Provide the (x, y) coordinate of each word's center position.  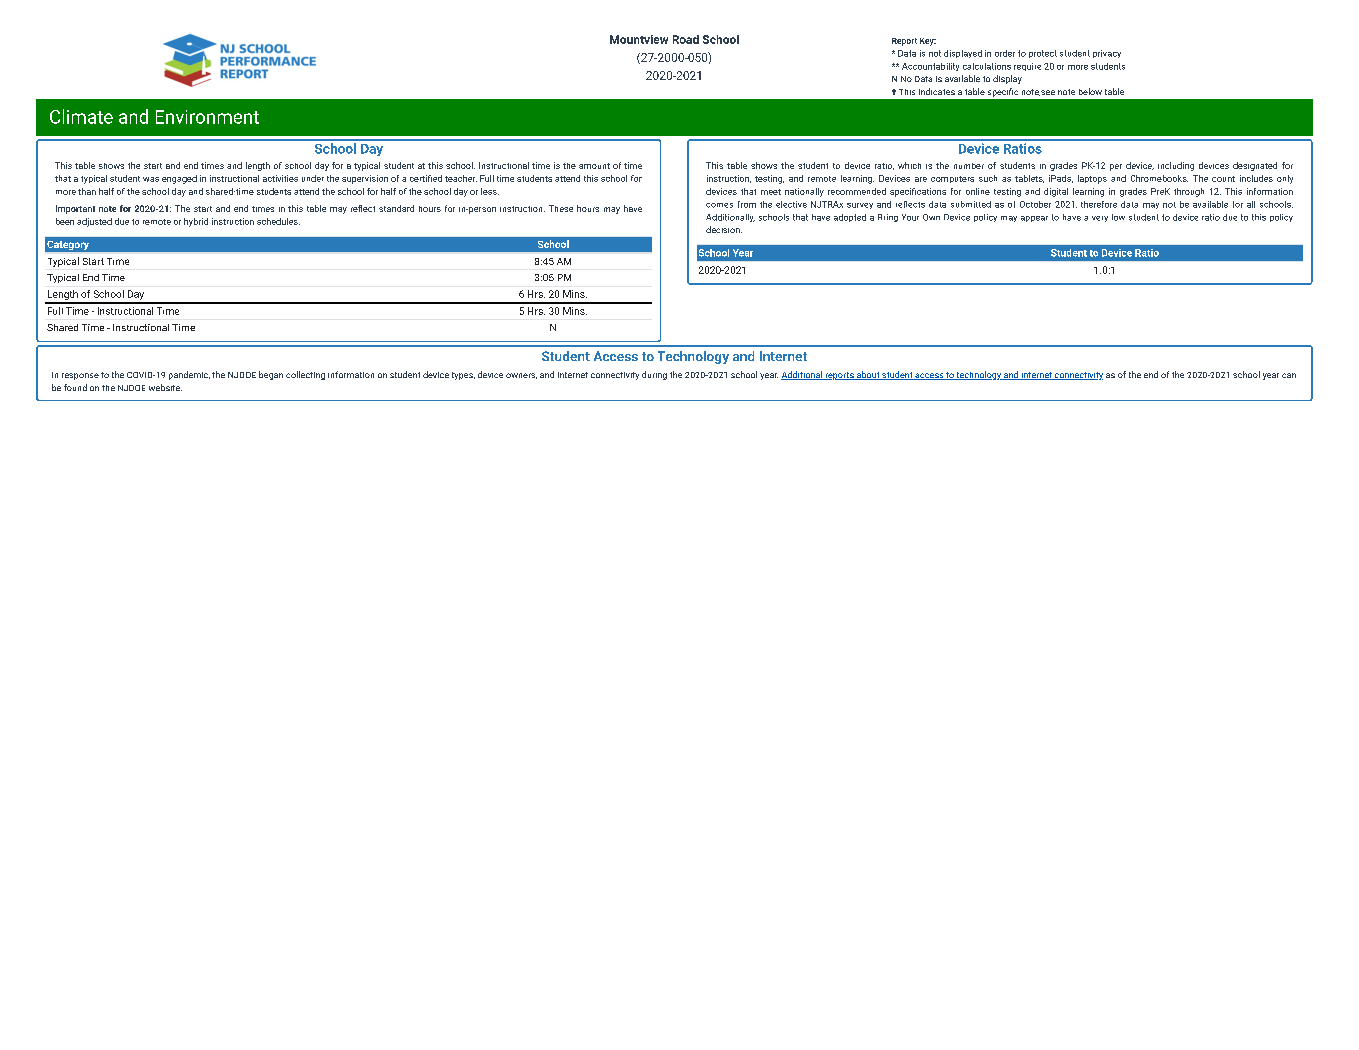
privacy (1107, 54)
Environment (207, 117)
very (1100, 219)
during (654, 375)
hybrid (196, 222)
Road (686, 39)
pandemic (189, 375)
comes (719, 205)
